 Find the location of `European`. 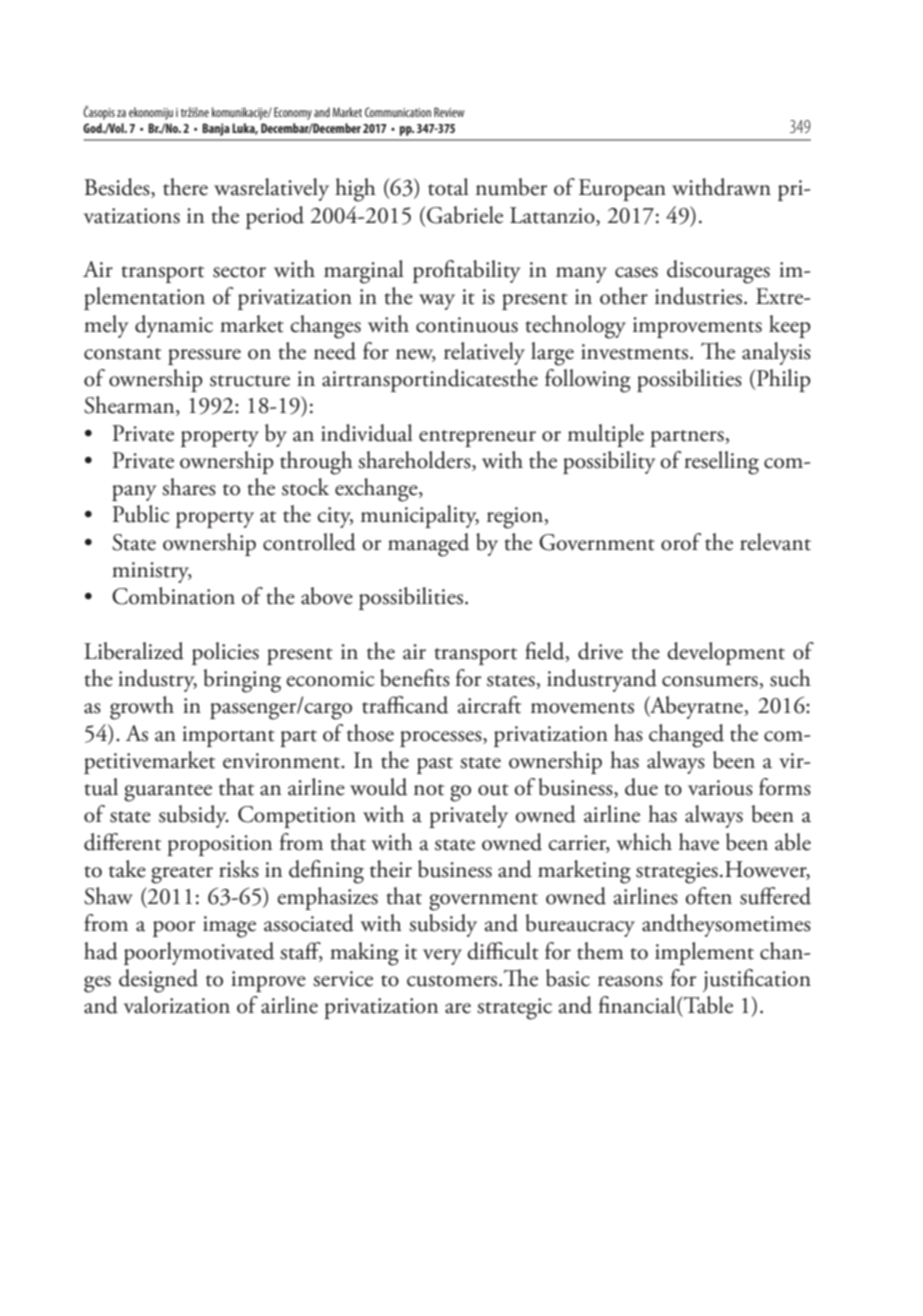

European is located at coordinates (622, 190).
